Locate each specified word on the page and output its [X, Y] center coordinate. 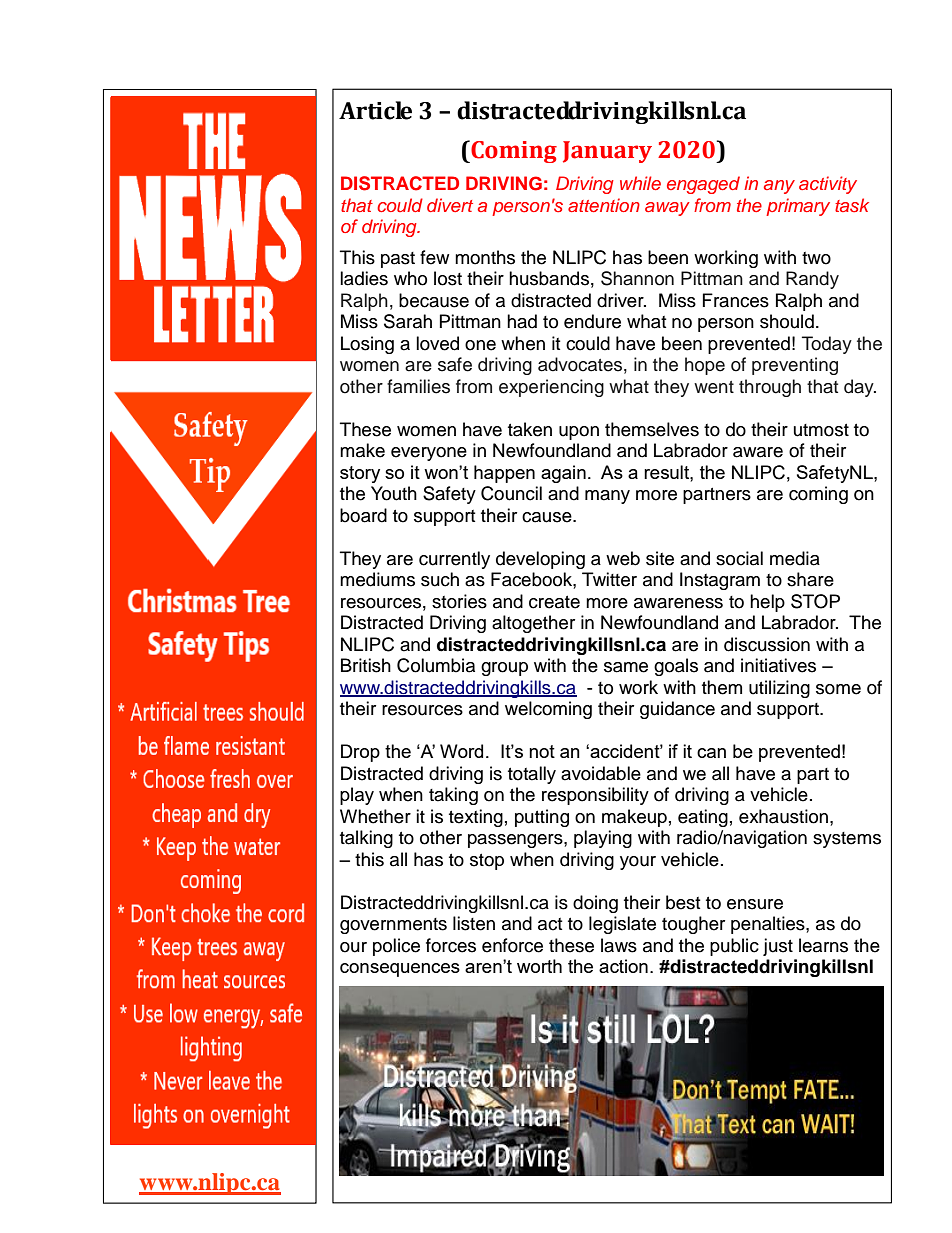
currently [454, 560]
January [607, 152]
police [396, 947]
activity [828, 185]
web [623, 558]
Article [375, 110]
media [795, 558]
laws [619, 945]
